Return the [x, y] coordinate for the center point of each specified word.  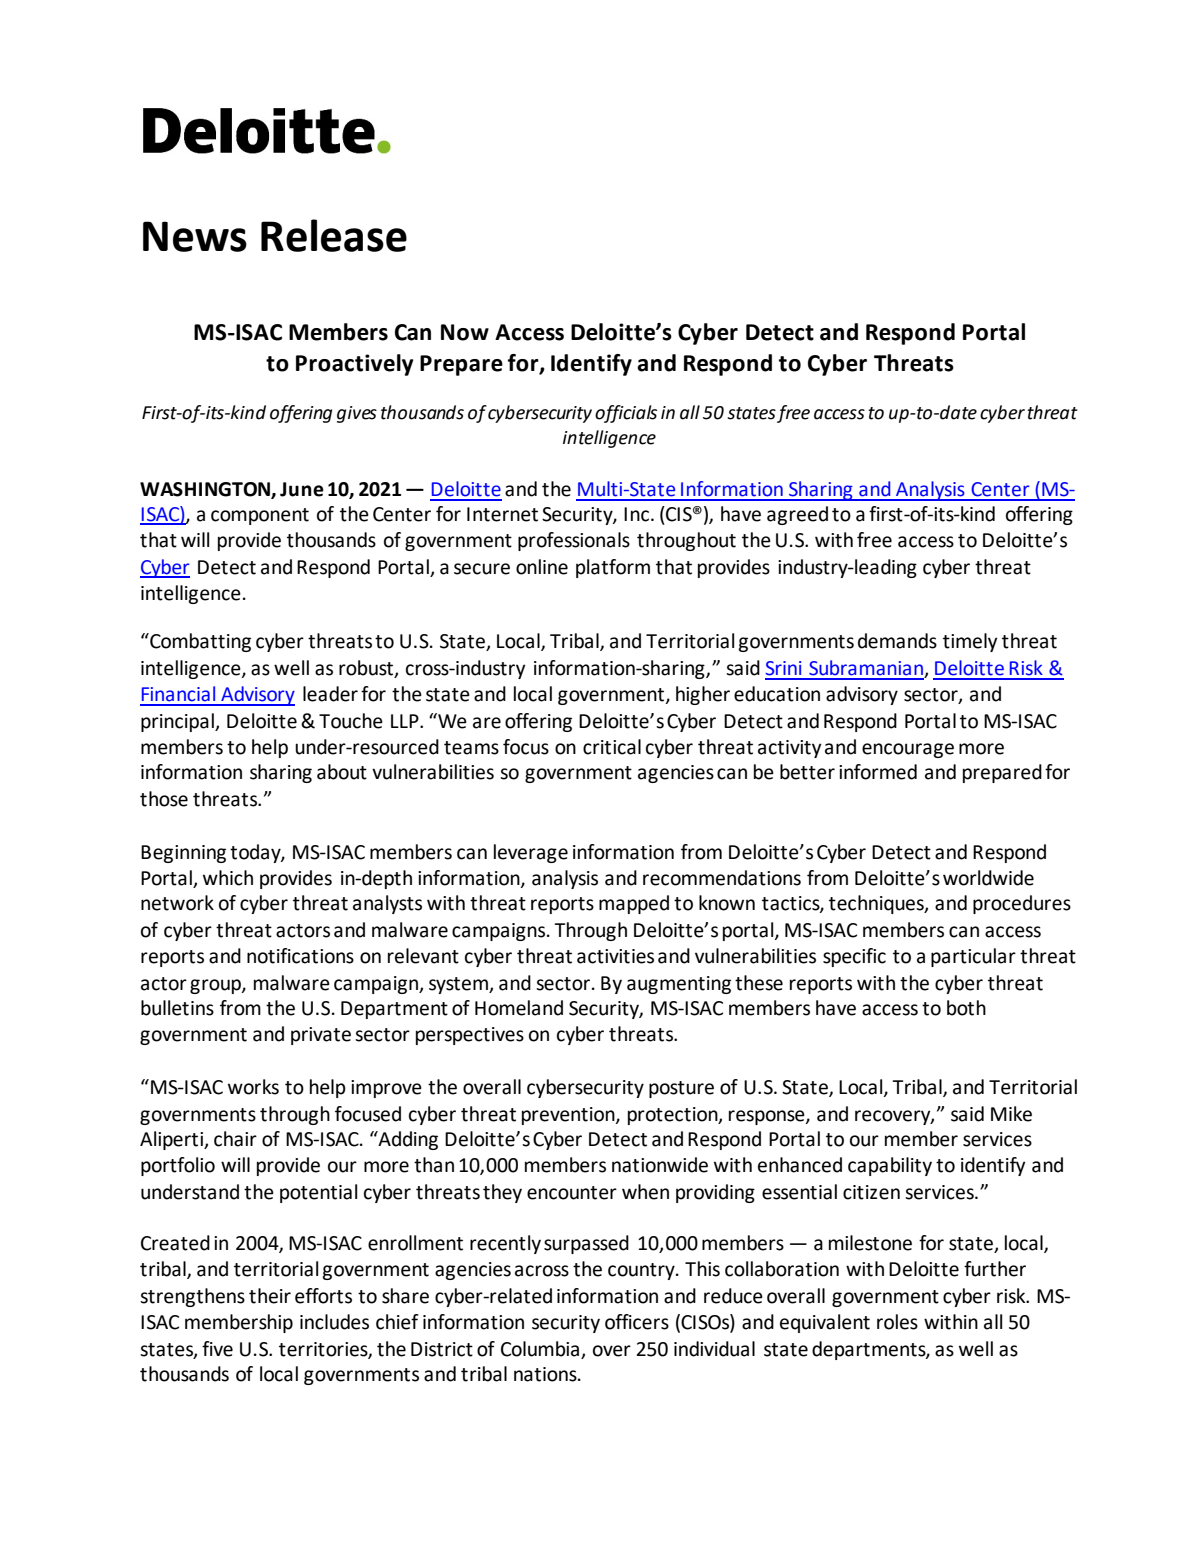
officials [626, 414]
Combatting [199, 642]
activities [615, 956]
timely [970, 642]
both [966, 1008]
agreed [797, 515]
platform [613, 568]
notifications [300, 956]
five [217, 1349]
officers [637, 1322]
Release [334, 235]
